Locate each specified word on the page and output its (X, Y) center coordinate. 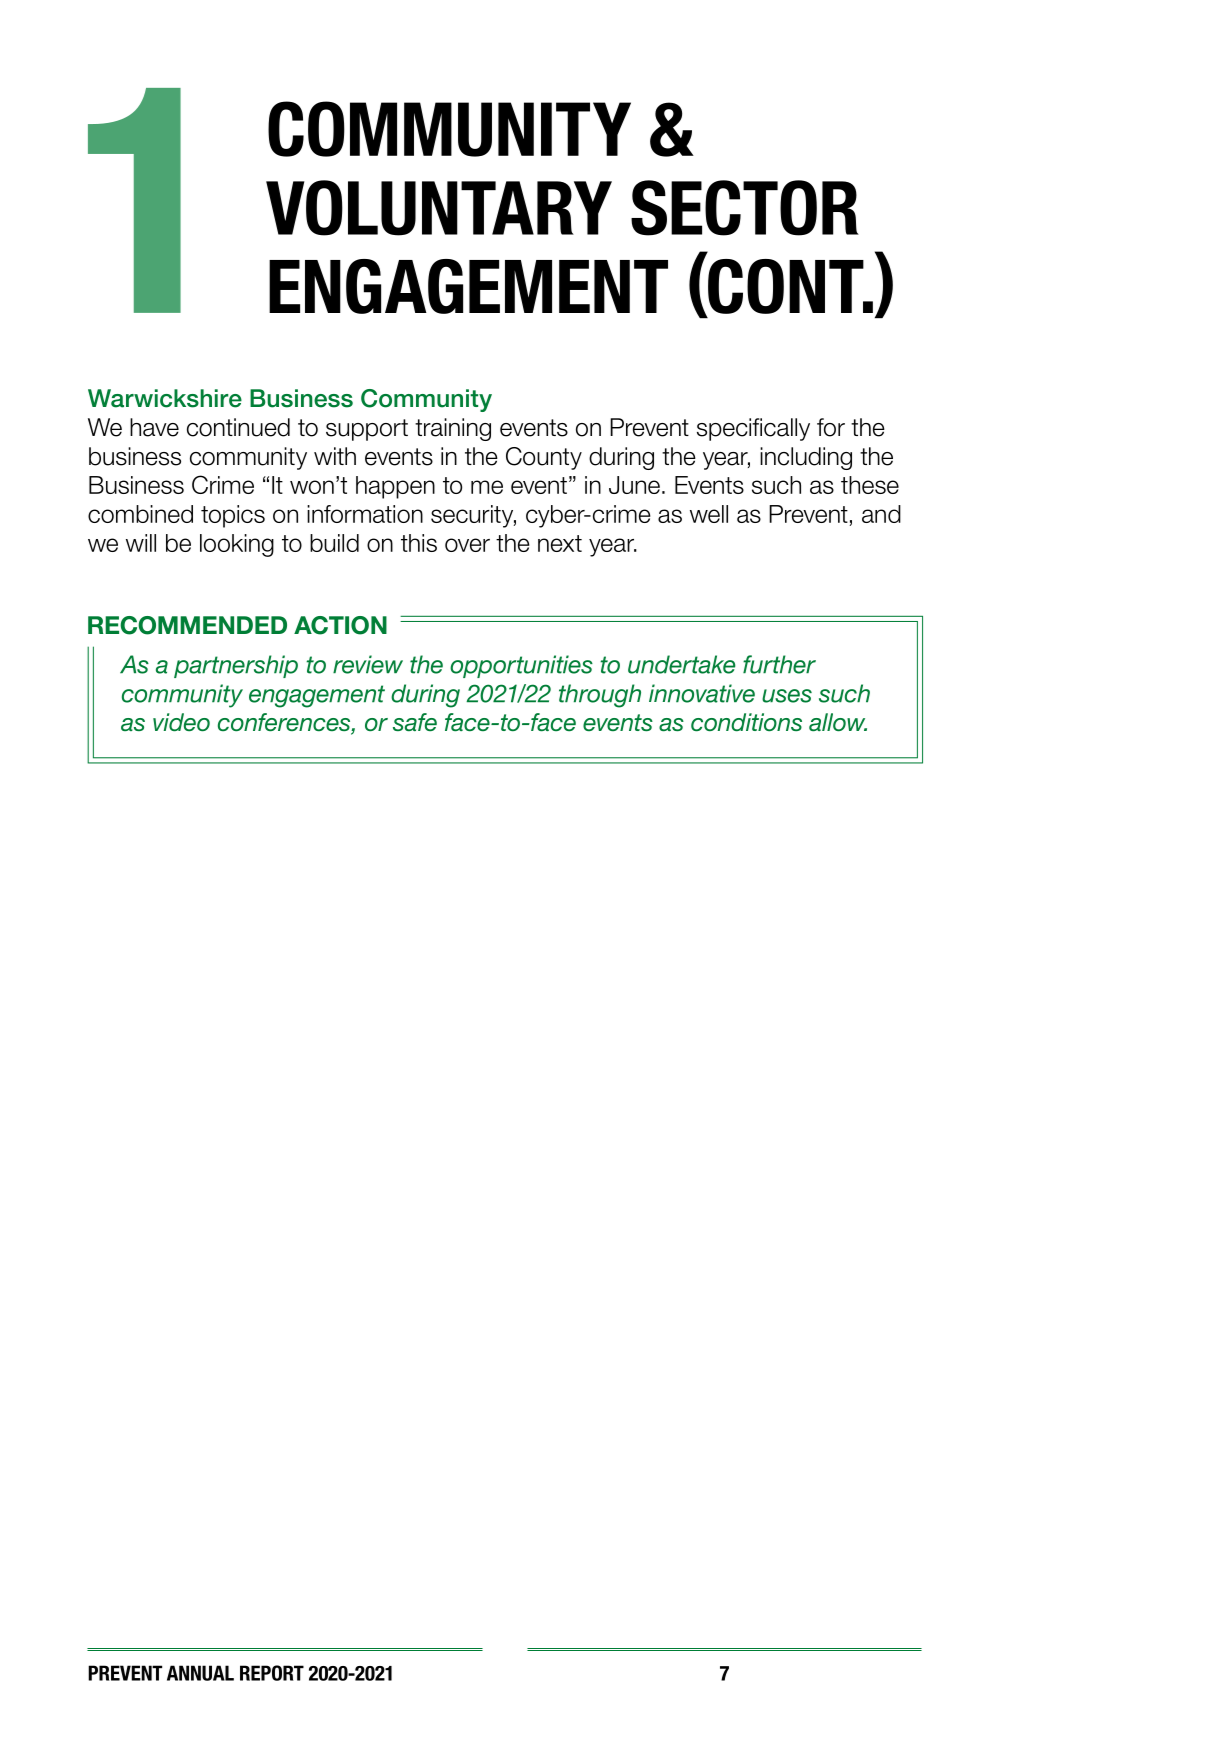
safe (415, 722)
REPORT (272, 1673)
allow (838, 722)
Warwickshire (165, 398)
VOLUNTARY (439, 208)
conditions (746, 722)
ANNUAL (200, 1673)
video (181, 722)
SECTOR (745, 208)
